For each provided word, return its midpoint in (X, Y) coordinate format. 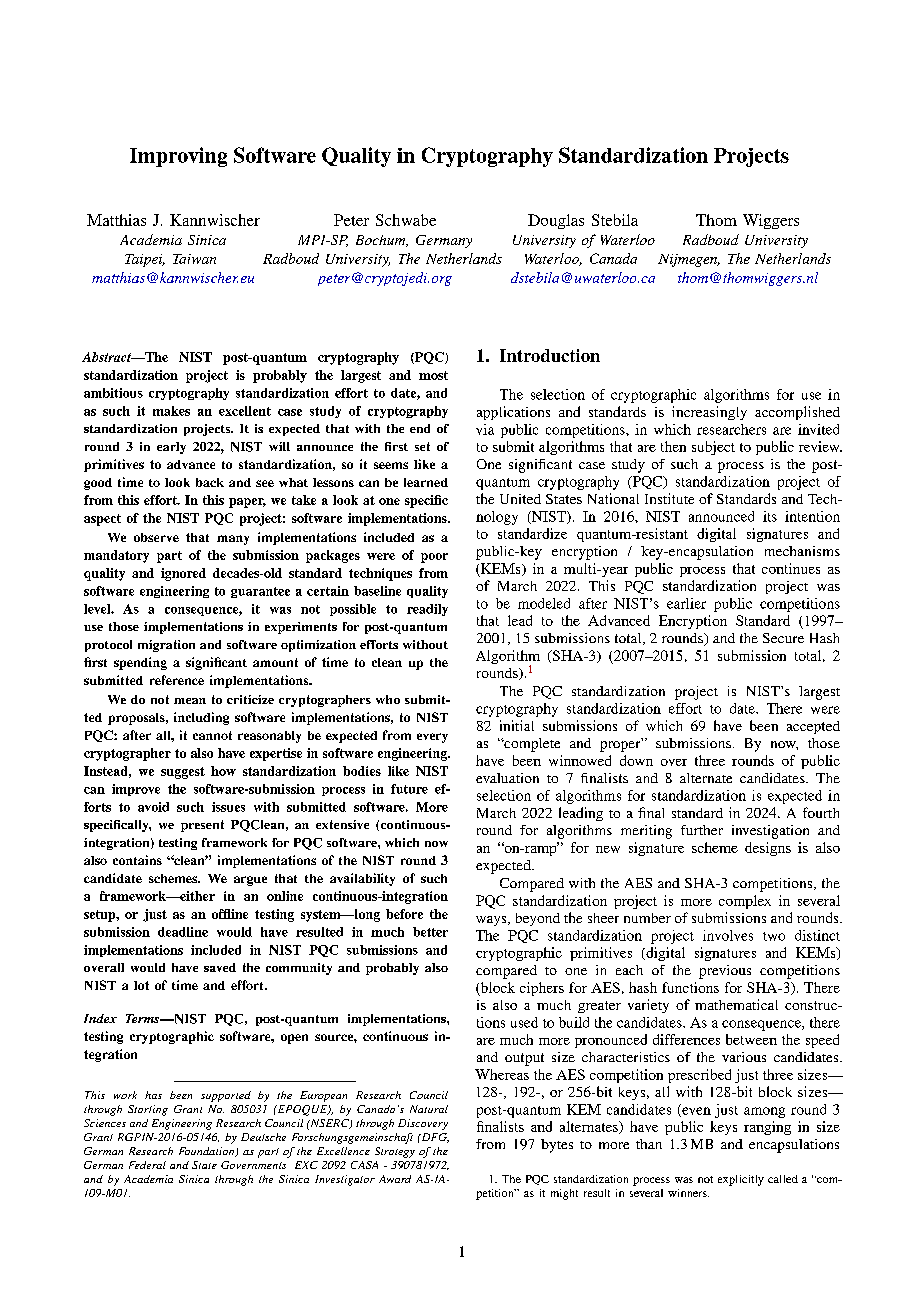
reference (177, 680)
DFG (434, 1138)
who (388, 699)
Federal (147, 1165)
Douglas (556, 221)
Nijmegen (689, 260)
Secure (783, 638)
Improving (178, 157)
